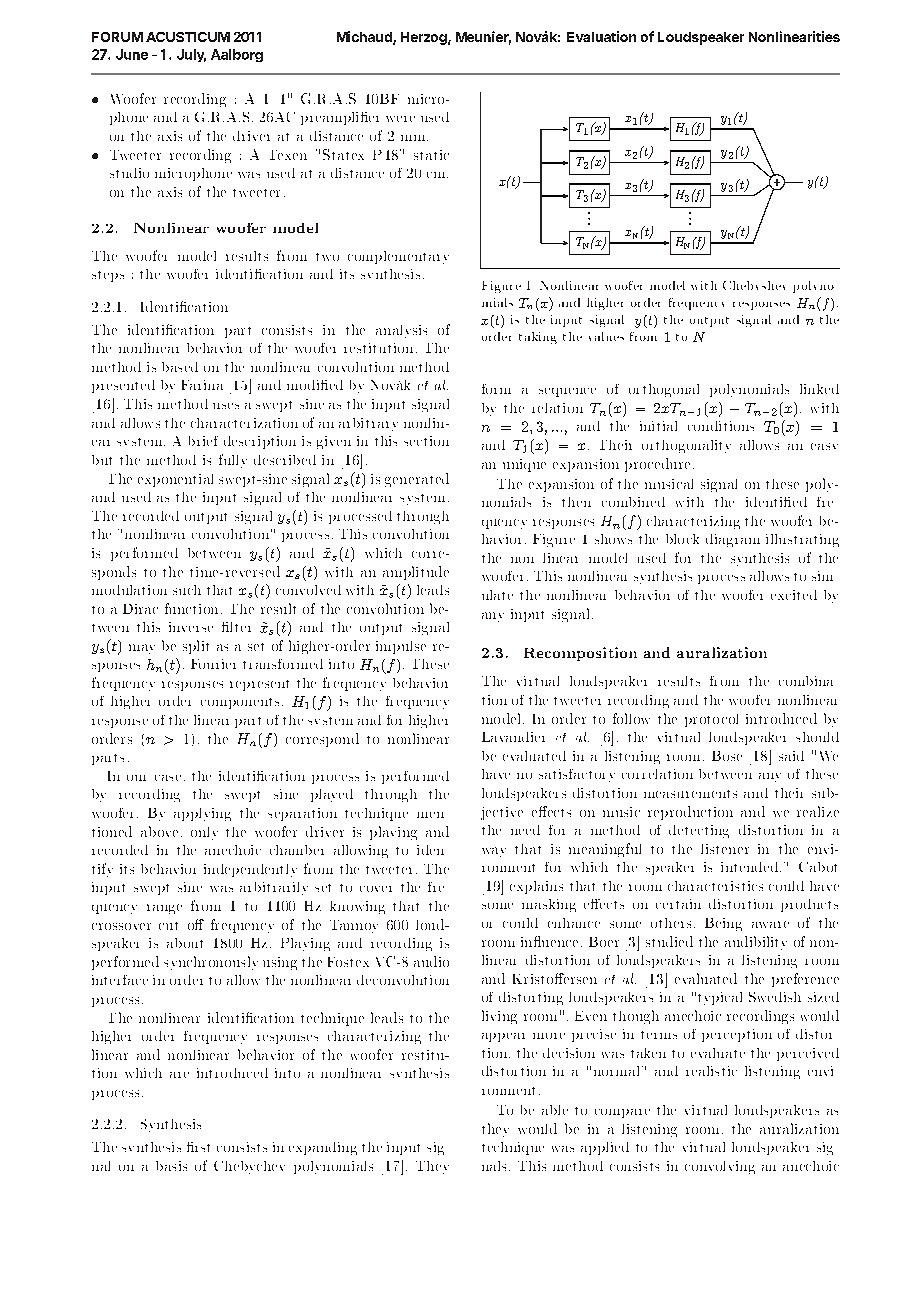 The width and height of the screenshot is (924, 1308). Describe the element at coordinates (171, 1166) in the screenshot. I see `basis` at that location.
